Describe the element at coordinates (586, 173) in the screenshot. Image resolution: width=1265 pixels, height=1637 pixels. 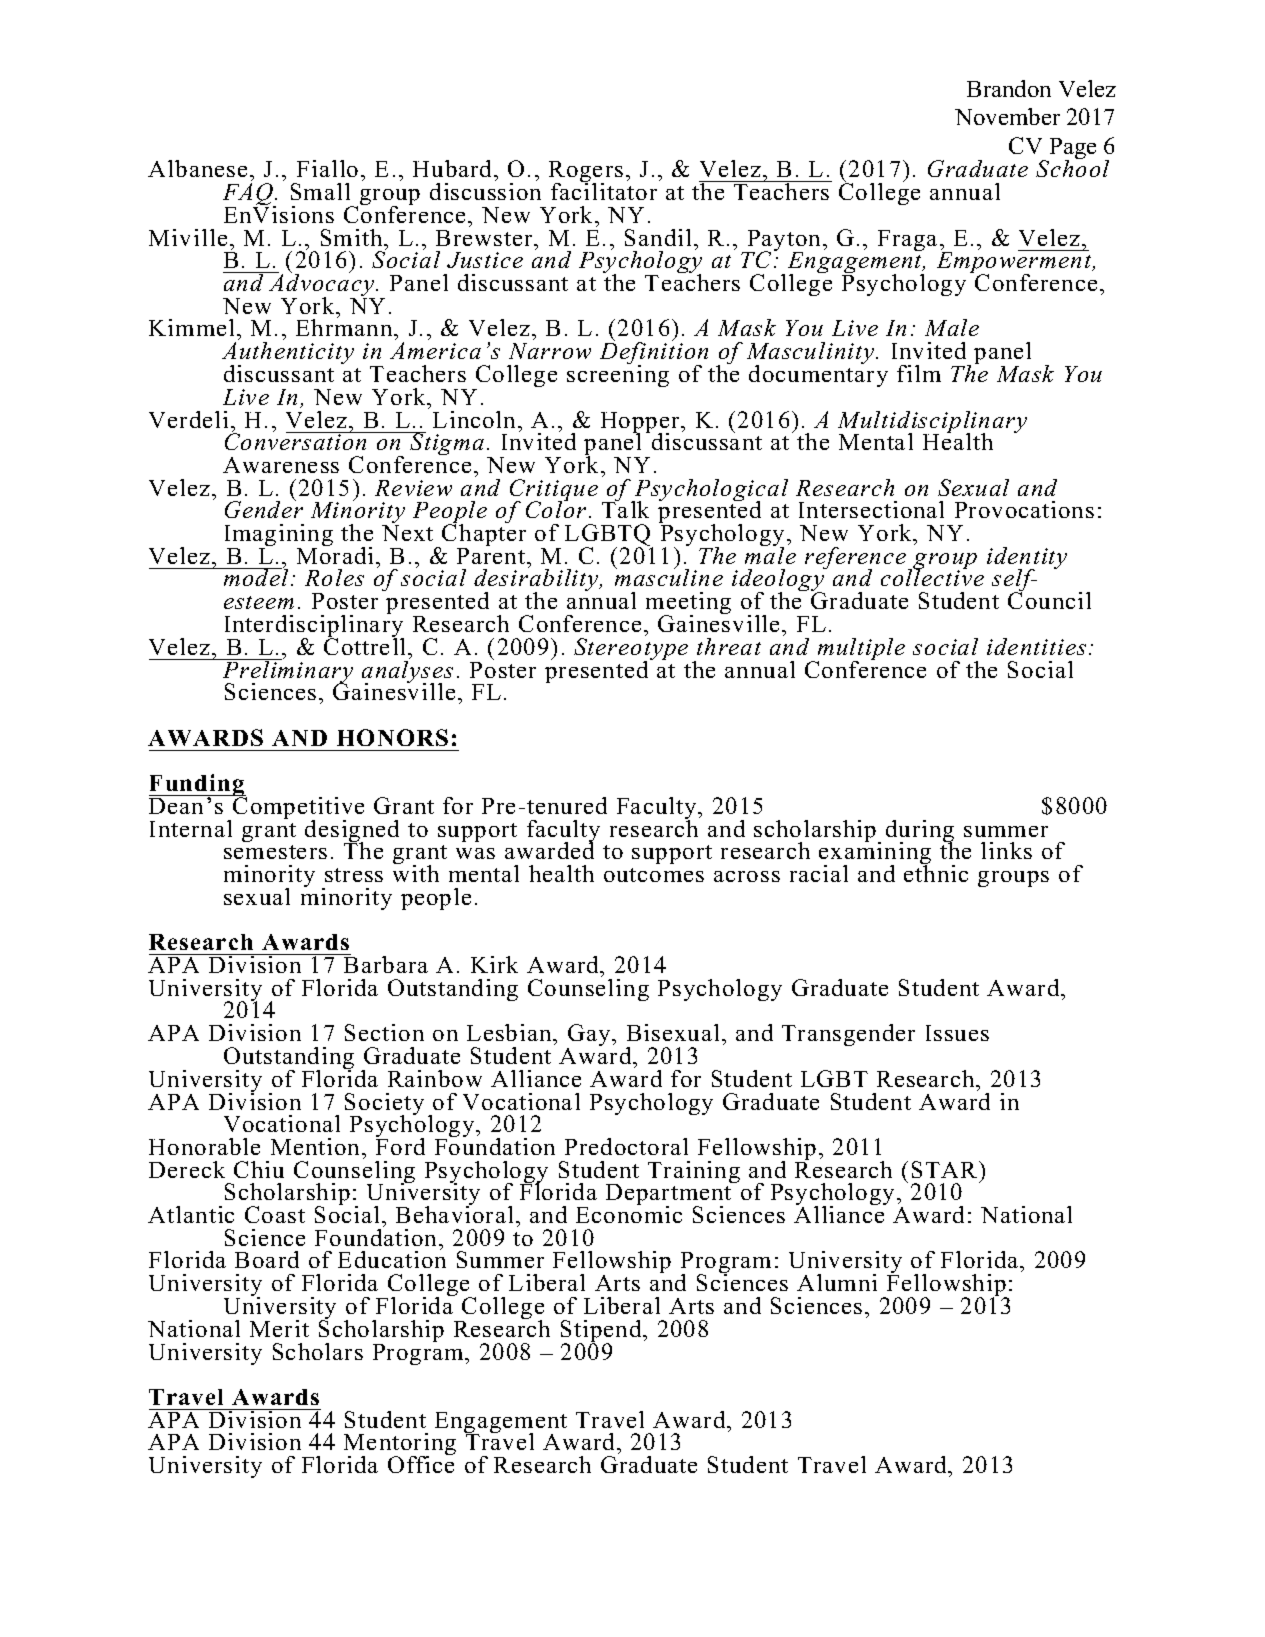
I see `Rogers` at that location.
